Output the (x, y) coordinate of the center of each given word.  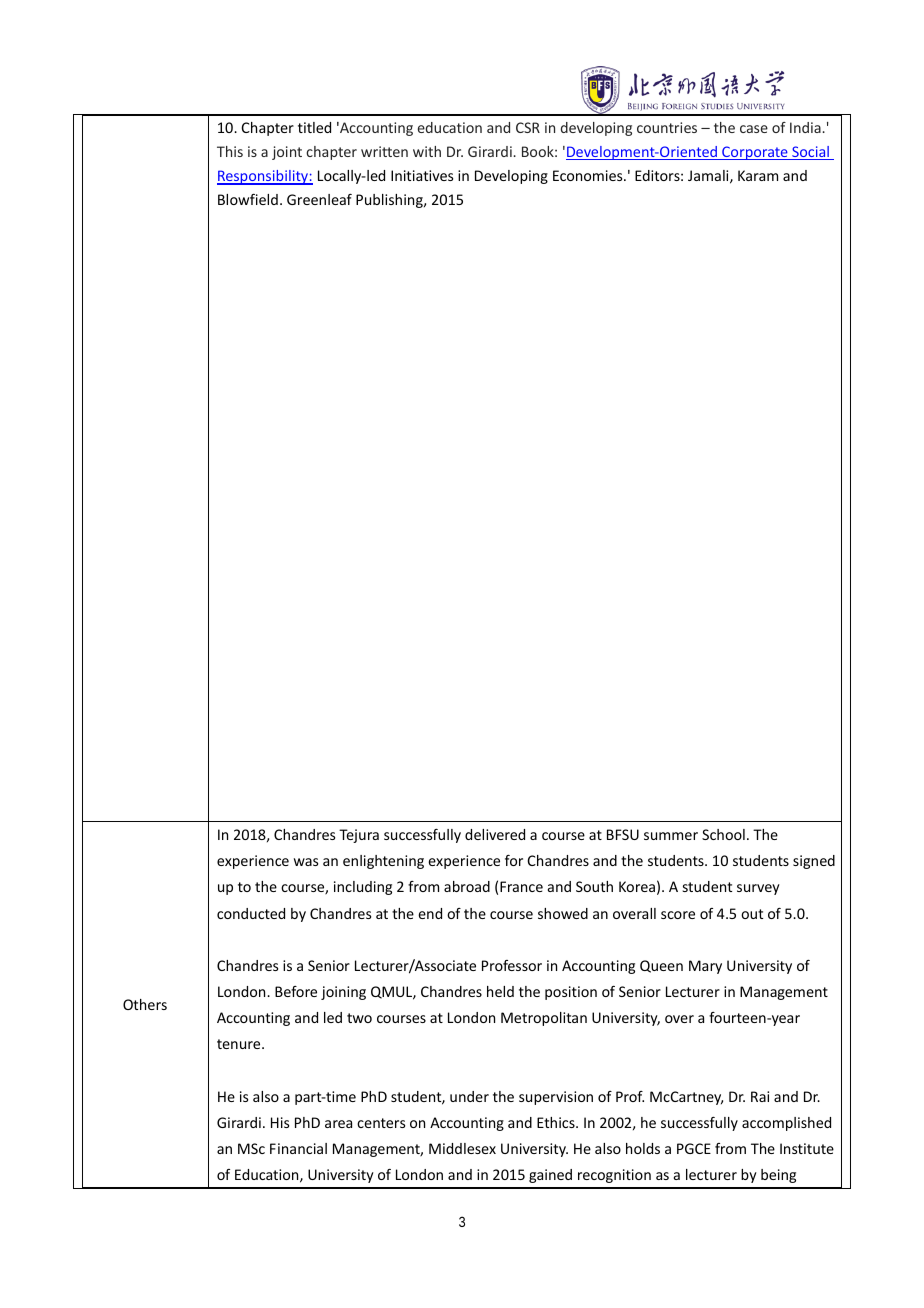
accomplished (786, 1124)
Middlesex (462, 1148)
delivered (495, 834)
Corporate (755, 153)
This (230, 151)
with (427, 151)
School (723, 834)
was (306, 862)
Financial (298, 1148)
